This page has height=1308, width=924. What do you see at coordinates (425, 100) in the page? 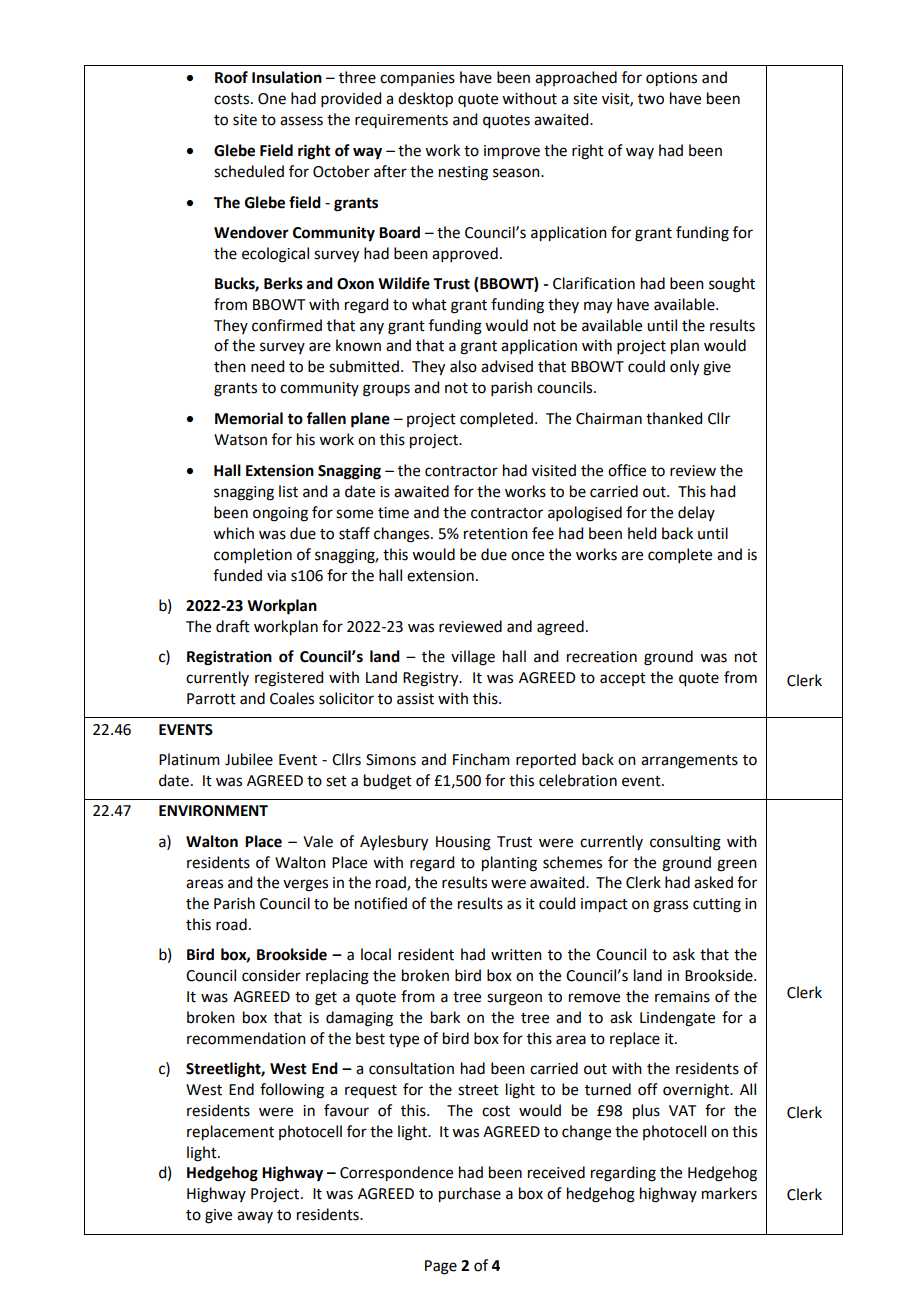
I see `desktop` at bounding box center [425, 100].
